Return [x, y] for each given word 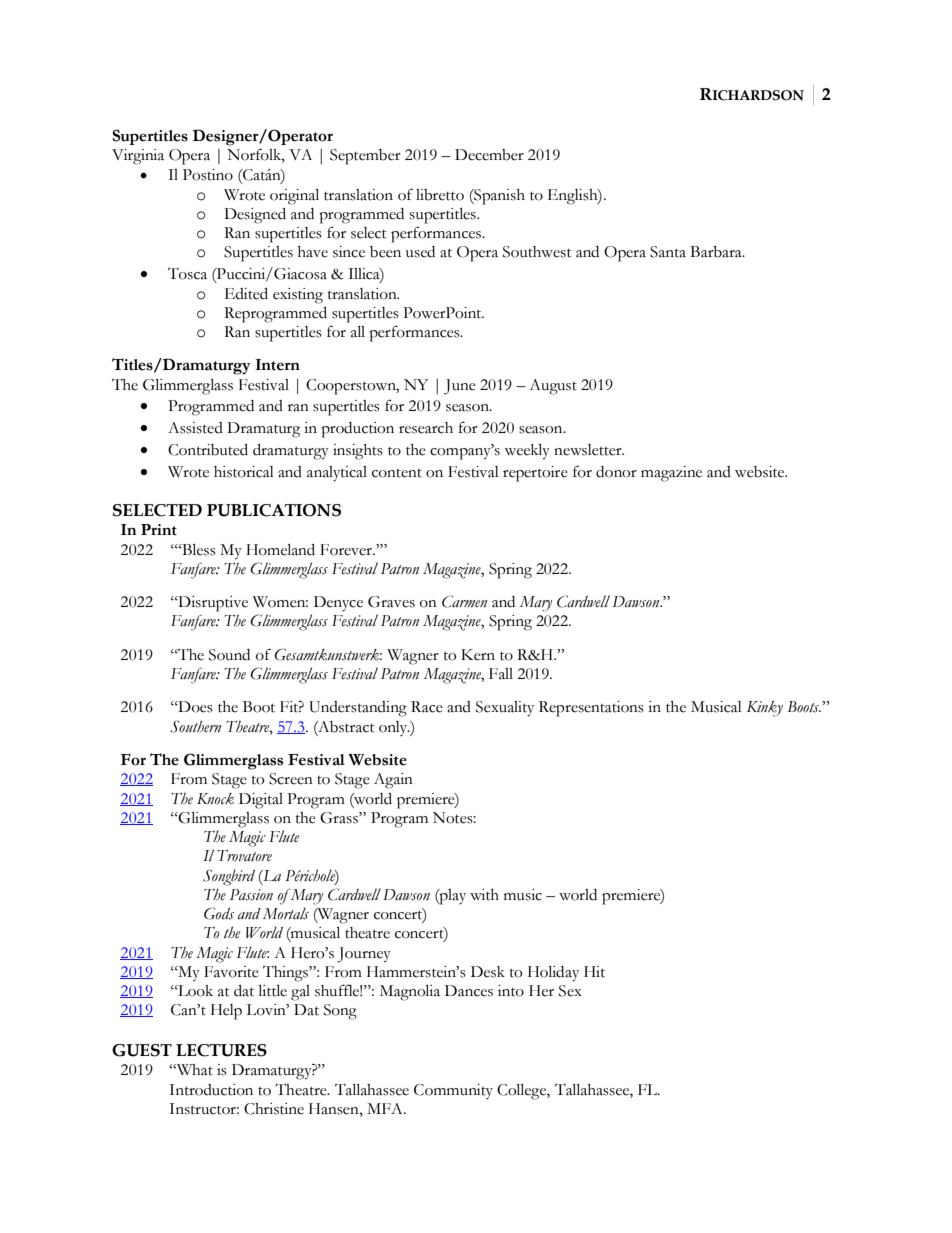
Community [453, 1091]
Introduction [211, 1090]
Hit [594, 972]
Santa [668, 252]
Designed [255, 216]
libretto [440, 195]
